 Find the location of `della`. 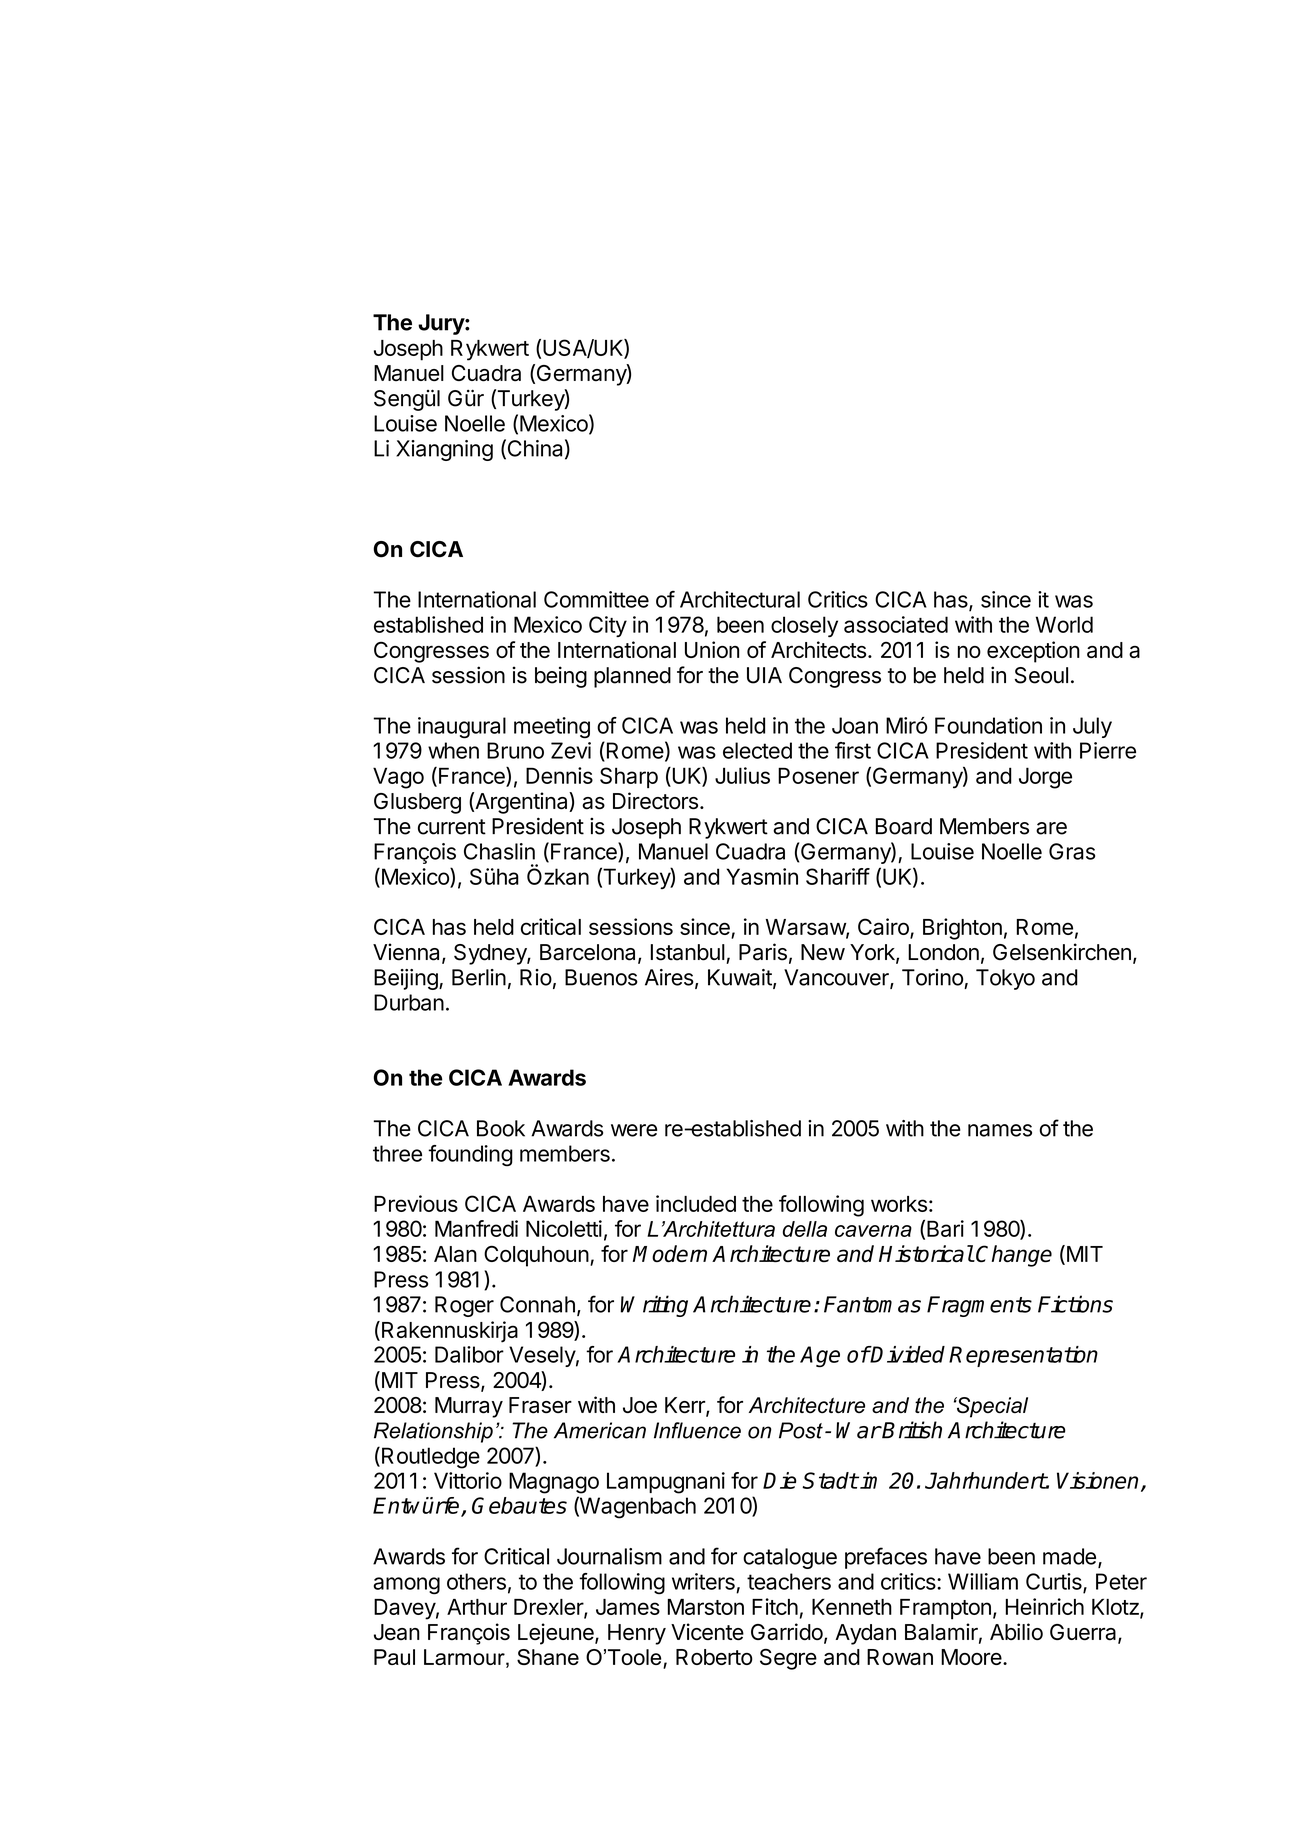

della is located at coordinates (805, 1229).
